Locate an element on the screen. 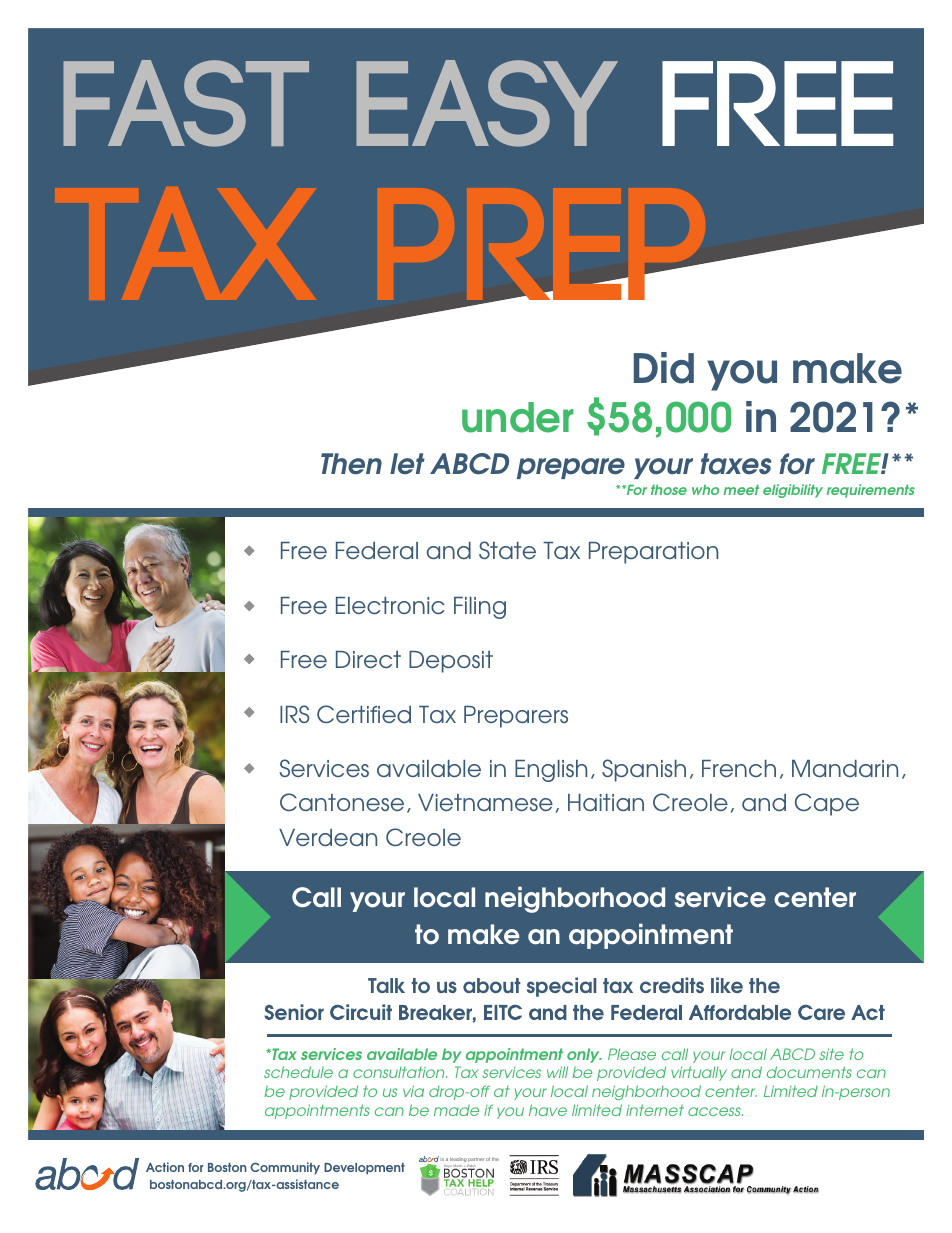 The image size is (952, 1233). Easy is located at coordinates (487, 103).
